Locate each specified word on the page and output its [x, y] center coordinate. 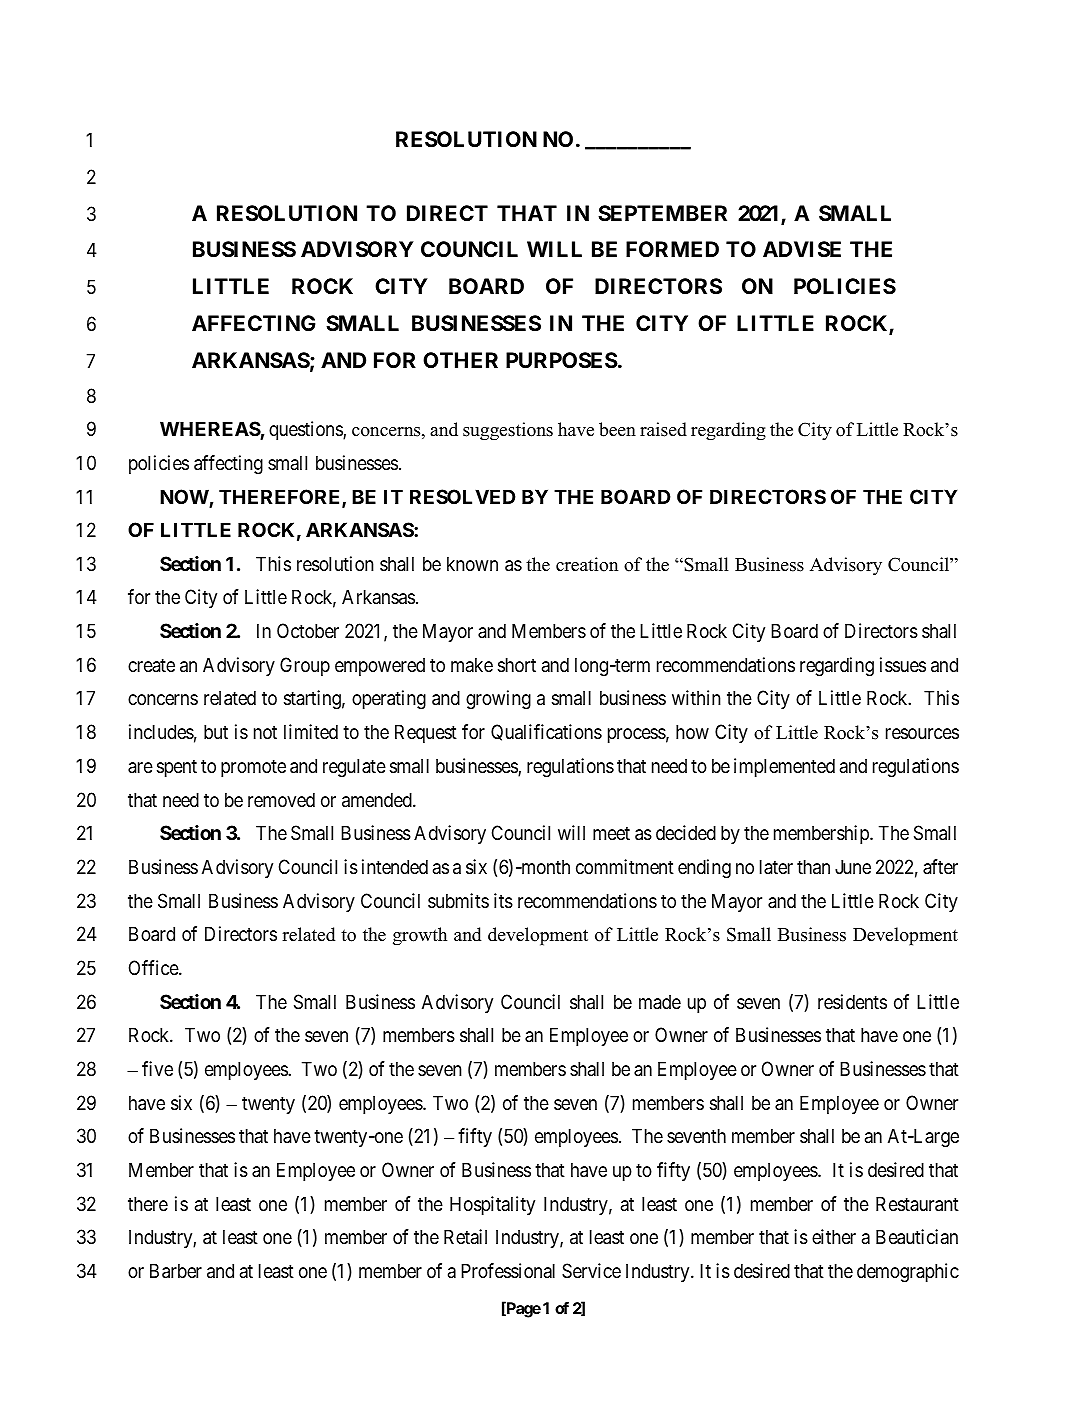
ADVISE [802, 249]
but [216, 731]
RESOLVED [462, 496]
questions [306, 430]
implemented [784, 767]
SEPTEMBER [662, 213]
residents [852, 1002]
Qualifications [546, 732]
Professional [508, 1271]
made [660, 1002]
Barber [176, 1271]
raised [663, 429]
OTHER [460, 360]
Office [154, 968]
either [834, 1237]
